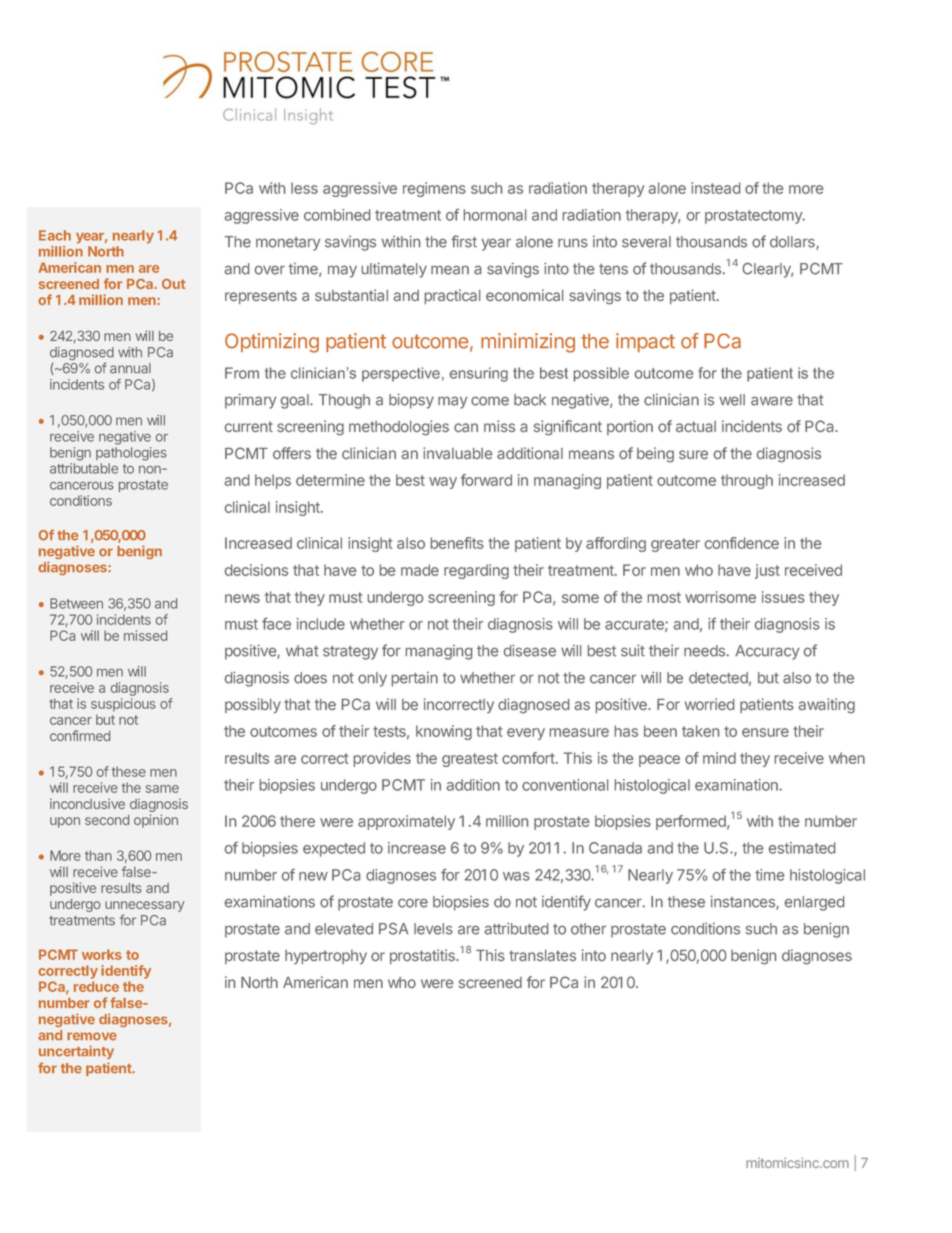 The image size is (952, 1233). What do you see at coordinates (495, 215) in the screenshot?
I see `hormonal` at bounding box center [495, 215].
